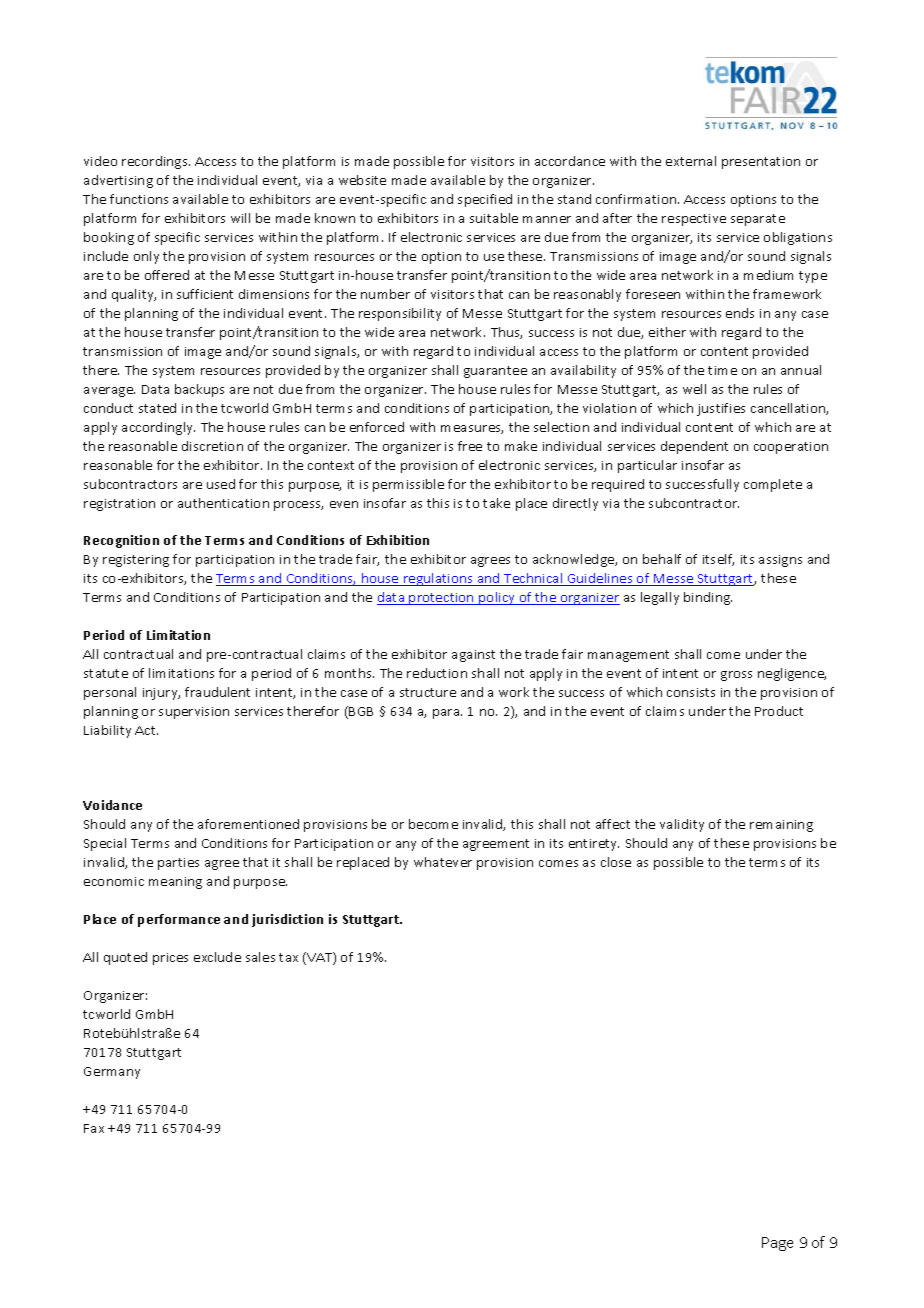 The image size is (924, 1308). I want to click on Fax, so click(94, 1128).
